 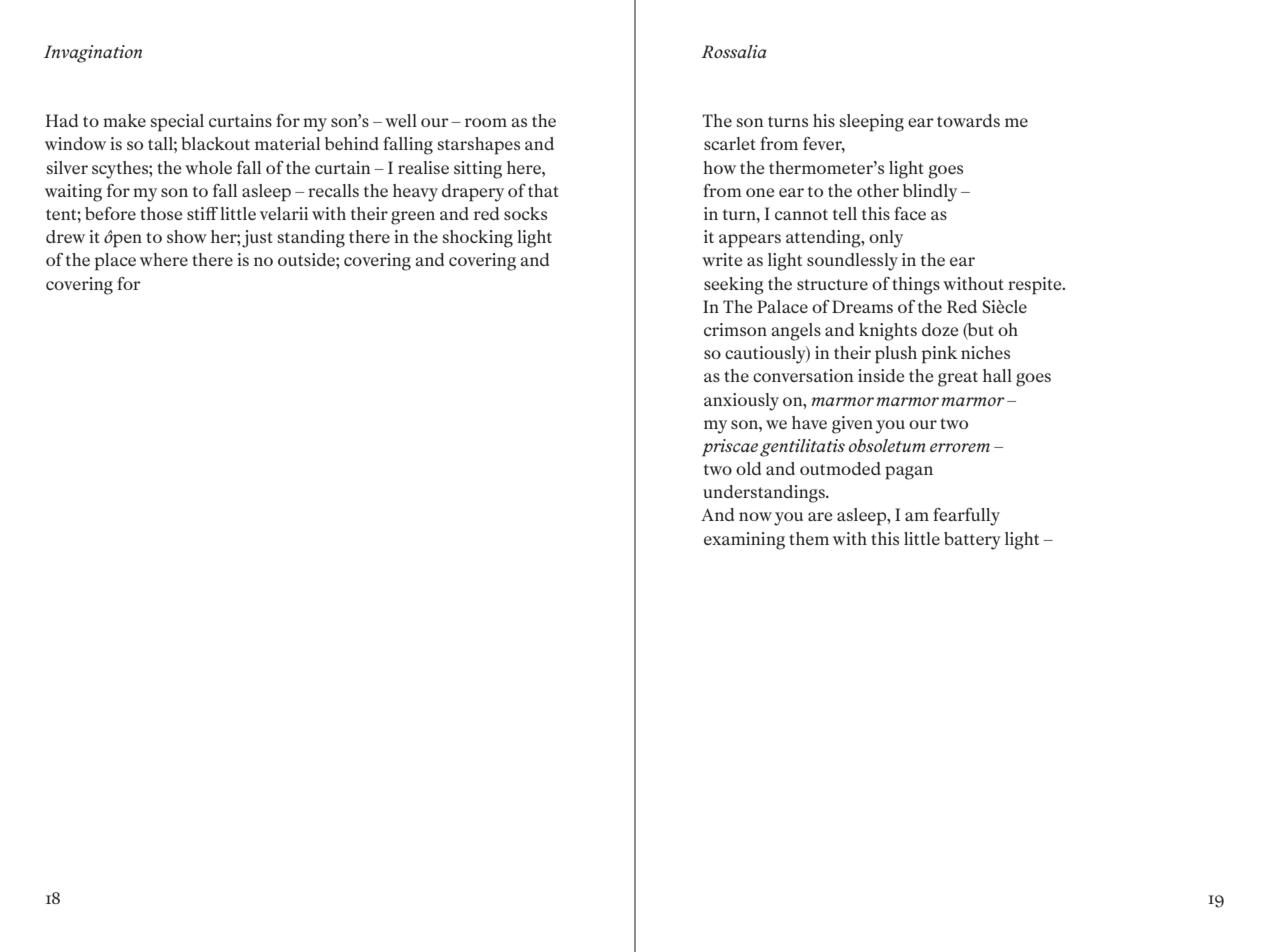 What do you see at coordinates (734, 286) in the screenshot?
I see `seeking` at bounding box center [734, 286].
